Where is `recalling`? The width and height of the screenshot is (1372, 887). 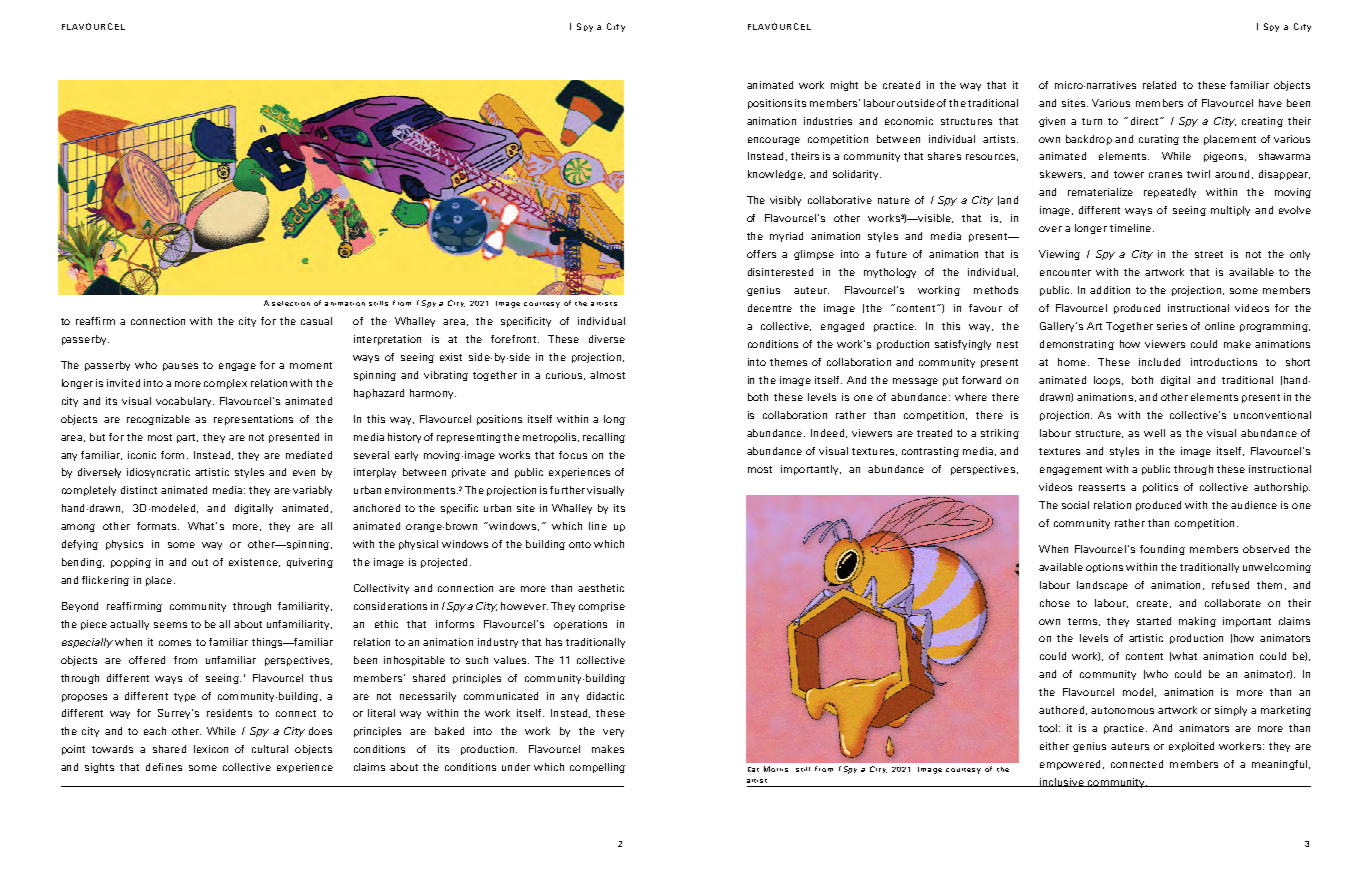 recalling is located at coordinates (604, 438).
